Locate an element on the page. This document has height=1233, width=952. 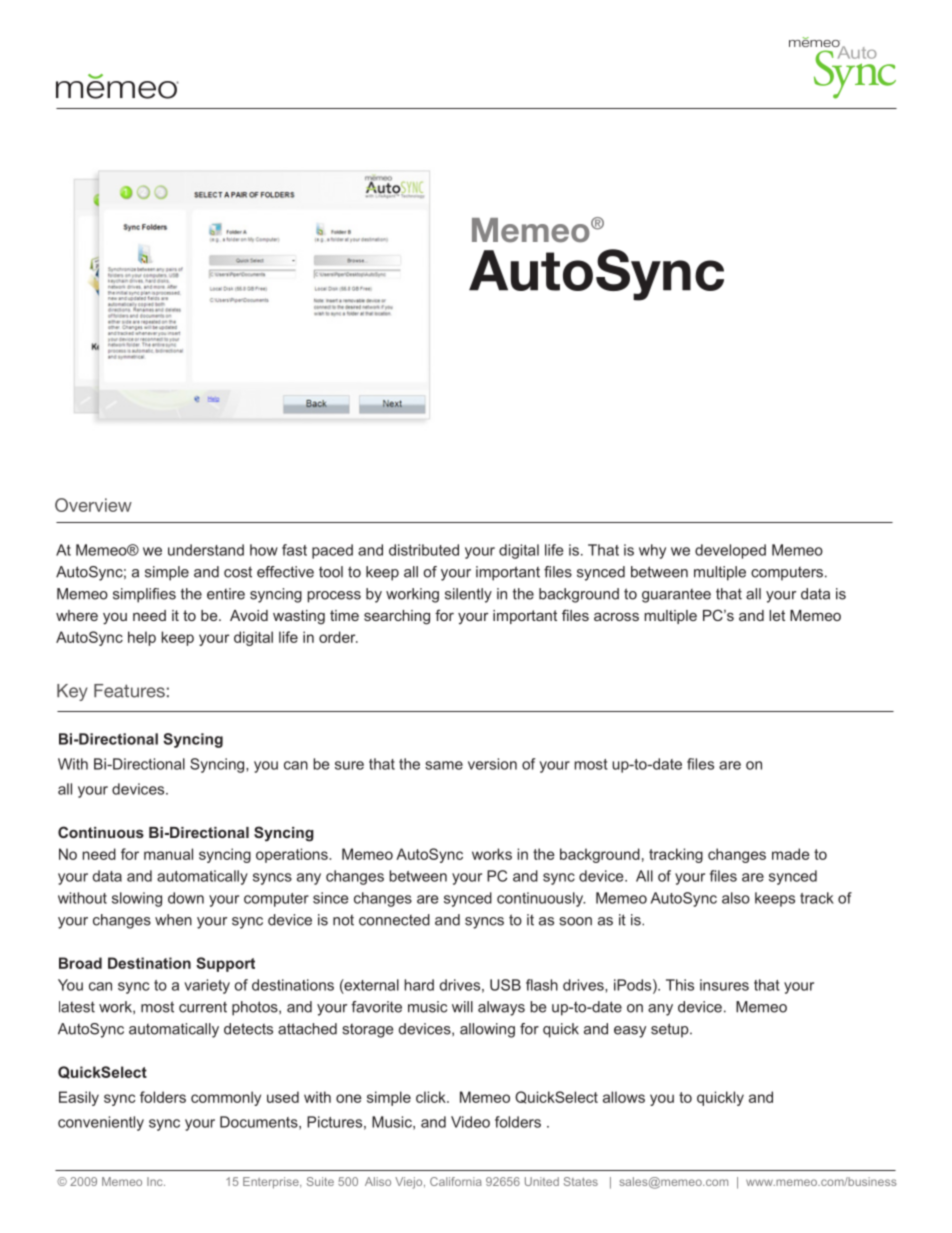
slowing is located at coordinates (137, 899).
